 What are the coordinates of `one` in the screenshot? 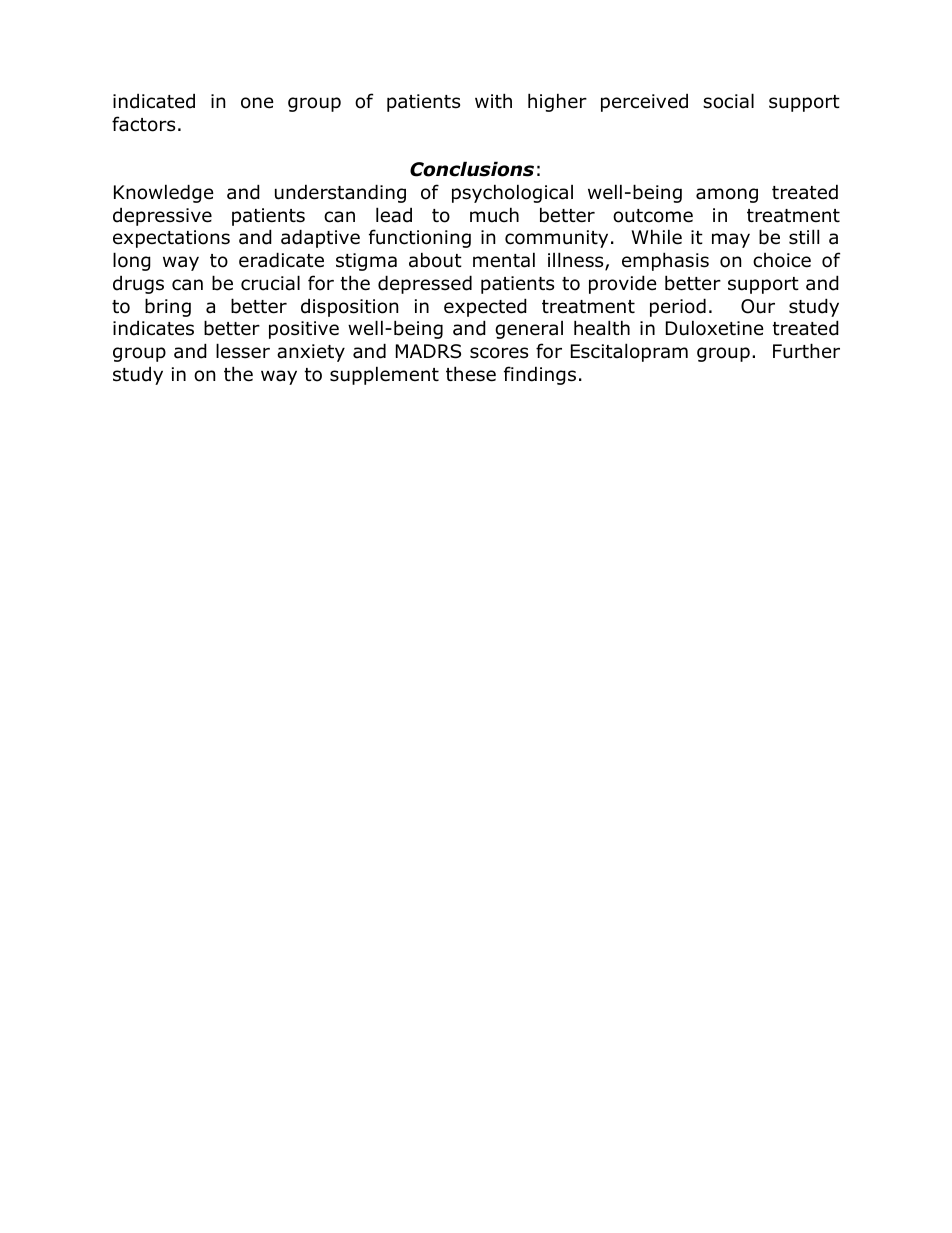 It's located at (257, 103).
